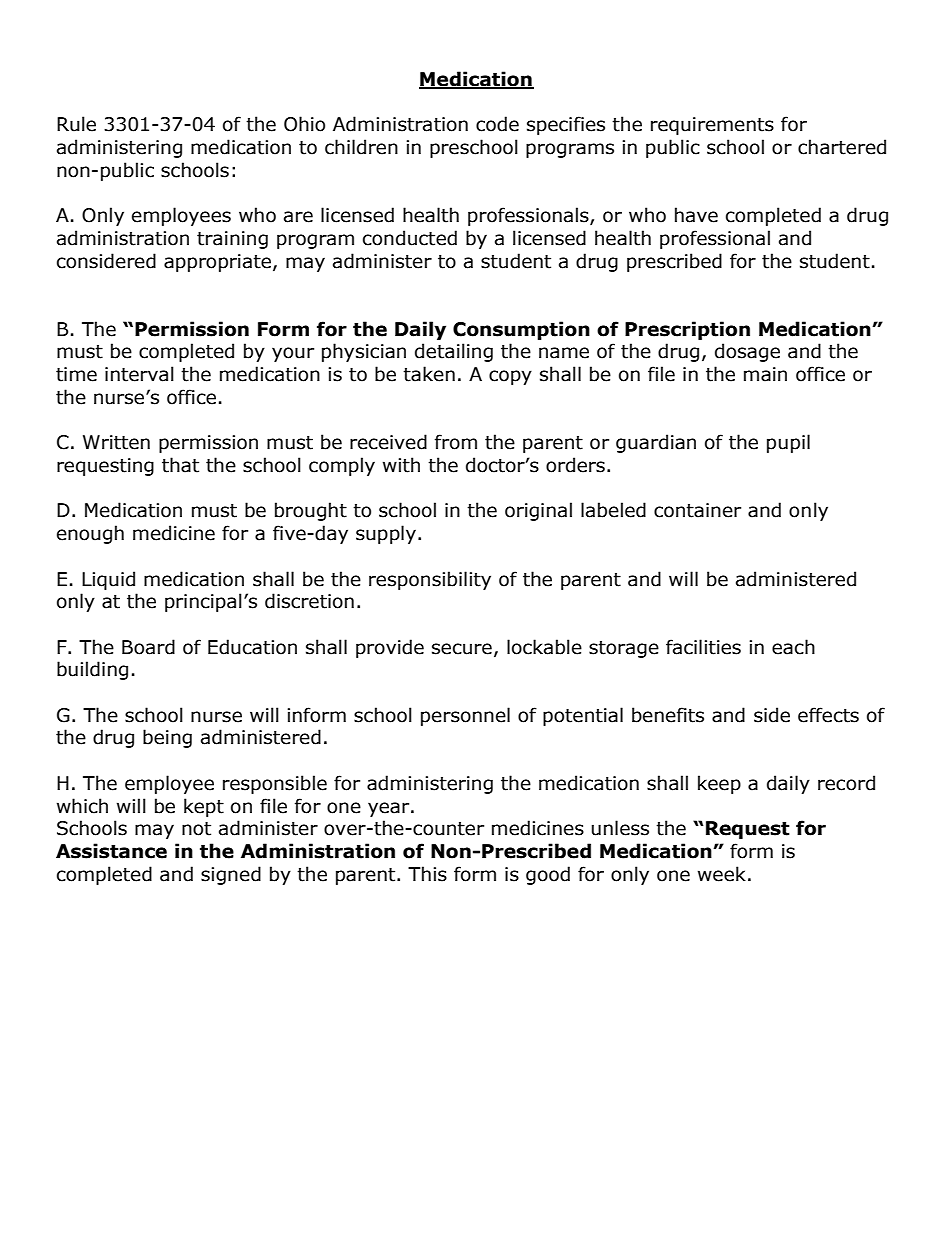  I want to click on requirements, so click(712, 126).
